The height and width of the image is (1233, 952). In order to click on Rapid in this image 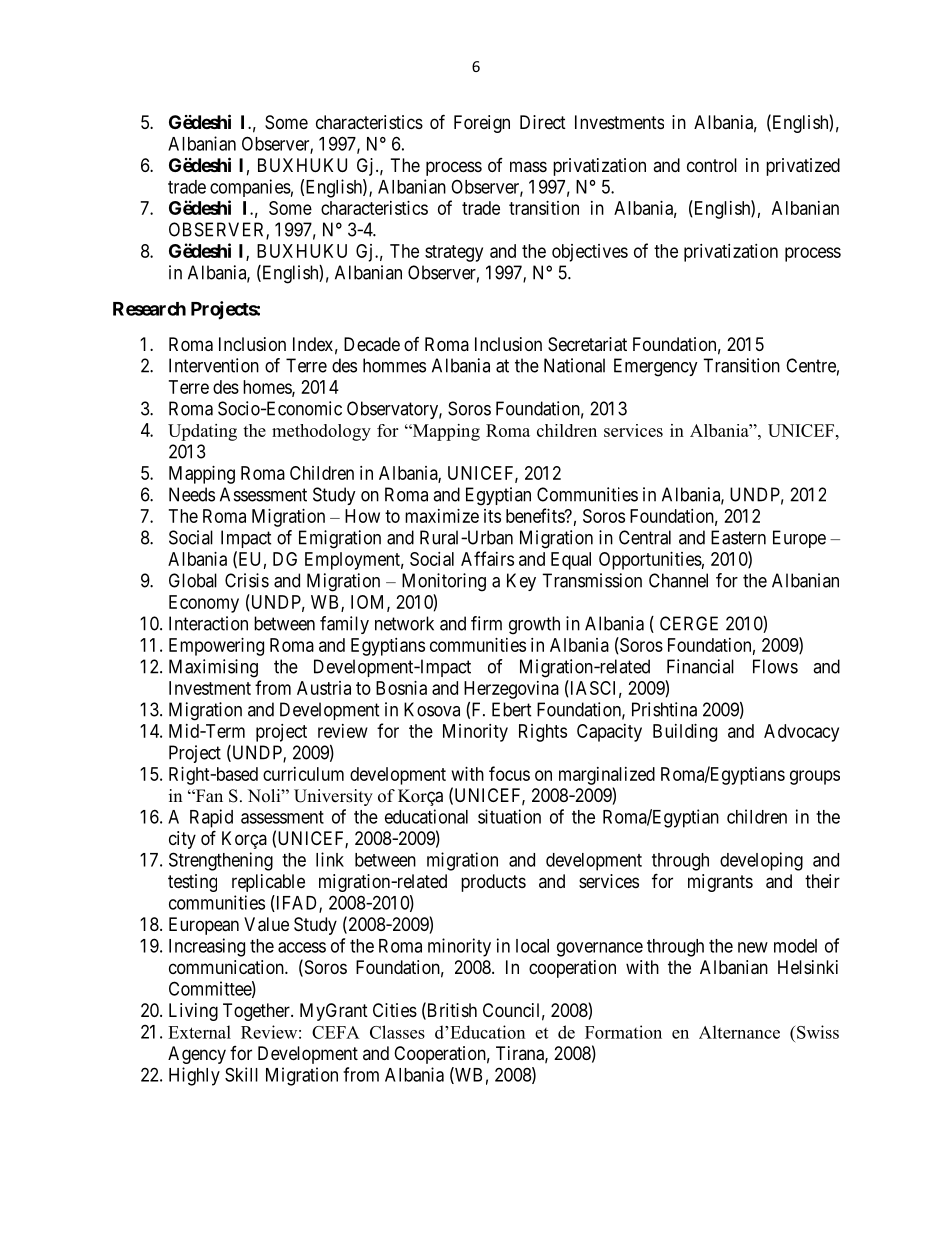, I will do `click(211, 818)`.
